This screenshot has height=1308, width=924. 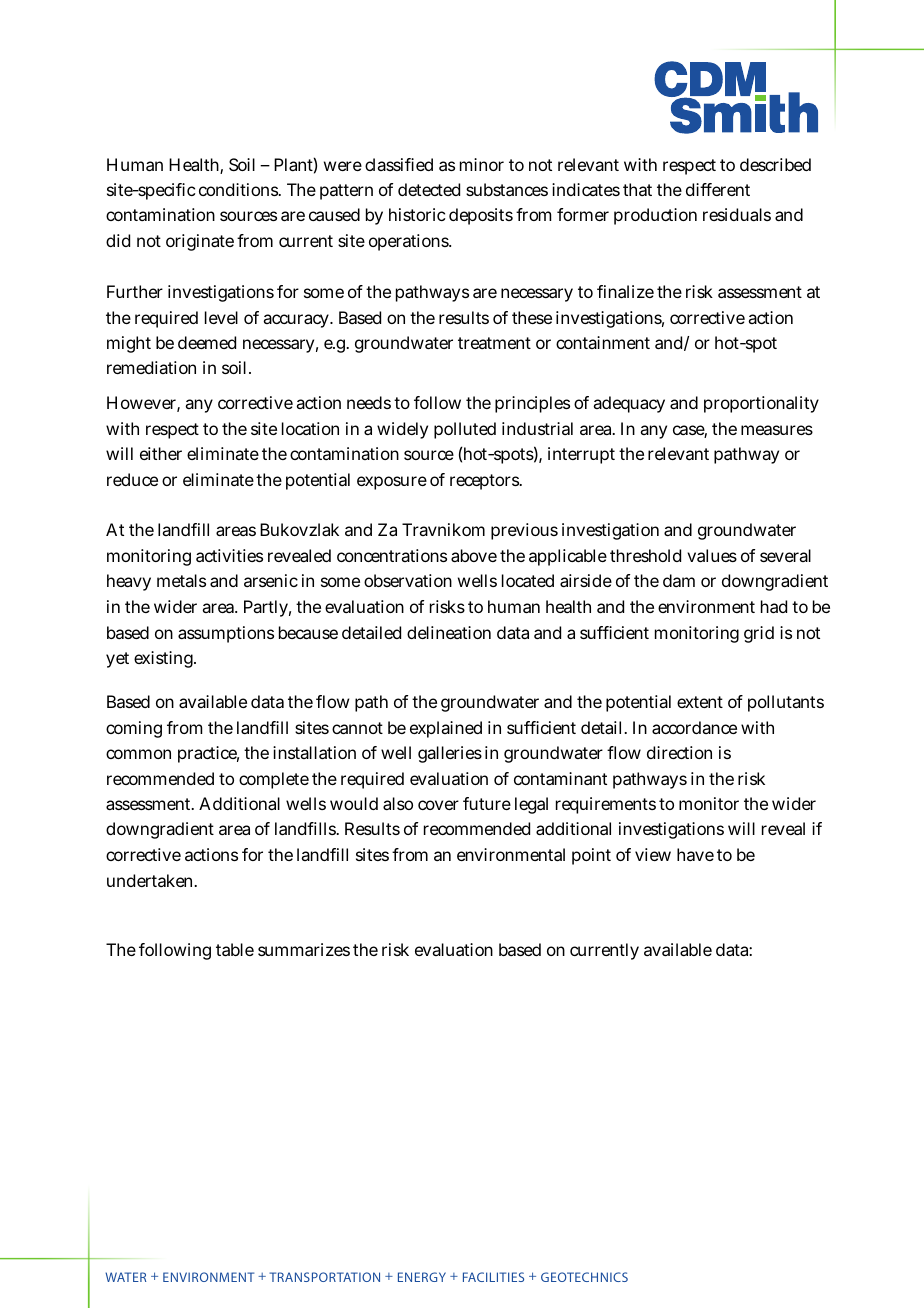 I want to click on different, so click(x=718, y=189).
